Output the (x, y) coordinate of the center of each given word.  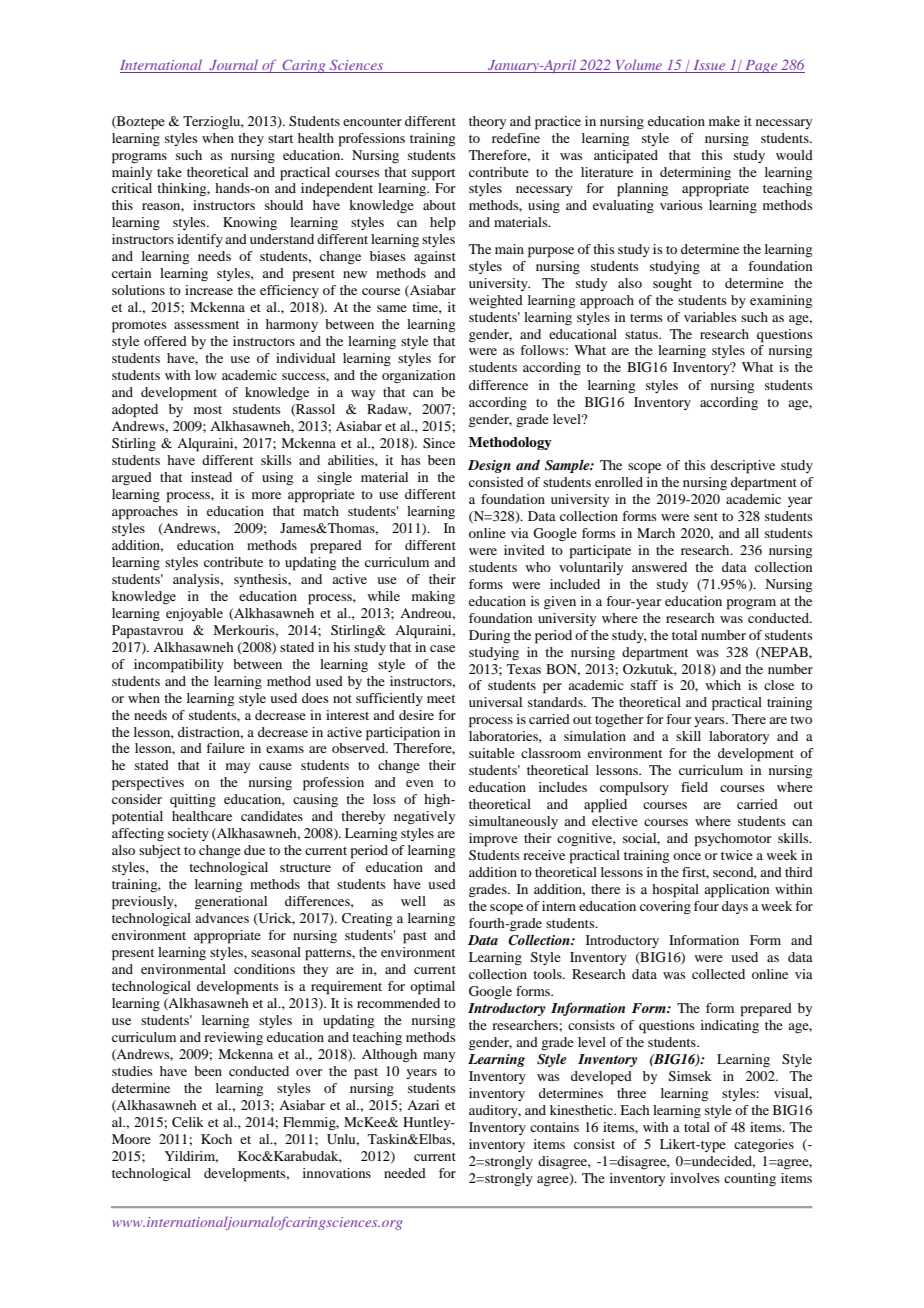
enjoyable (194, 614)
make (724, 121)
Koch (216, 1139)
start (280, 139)
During (489, 636)
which (723, 685)
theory (487, 122)
